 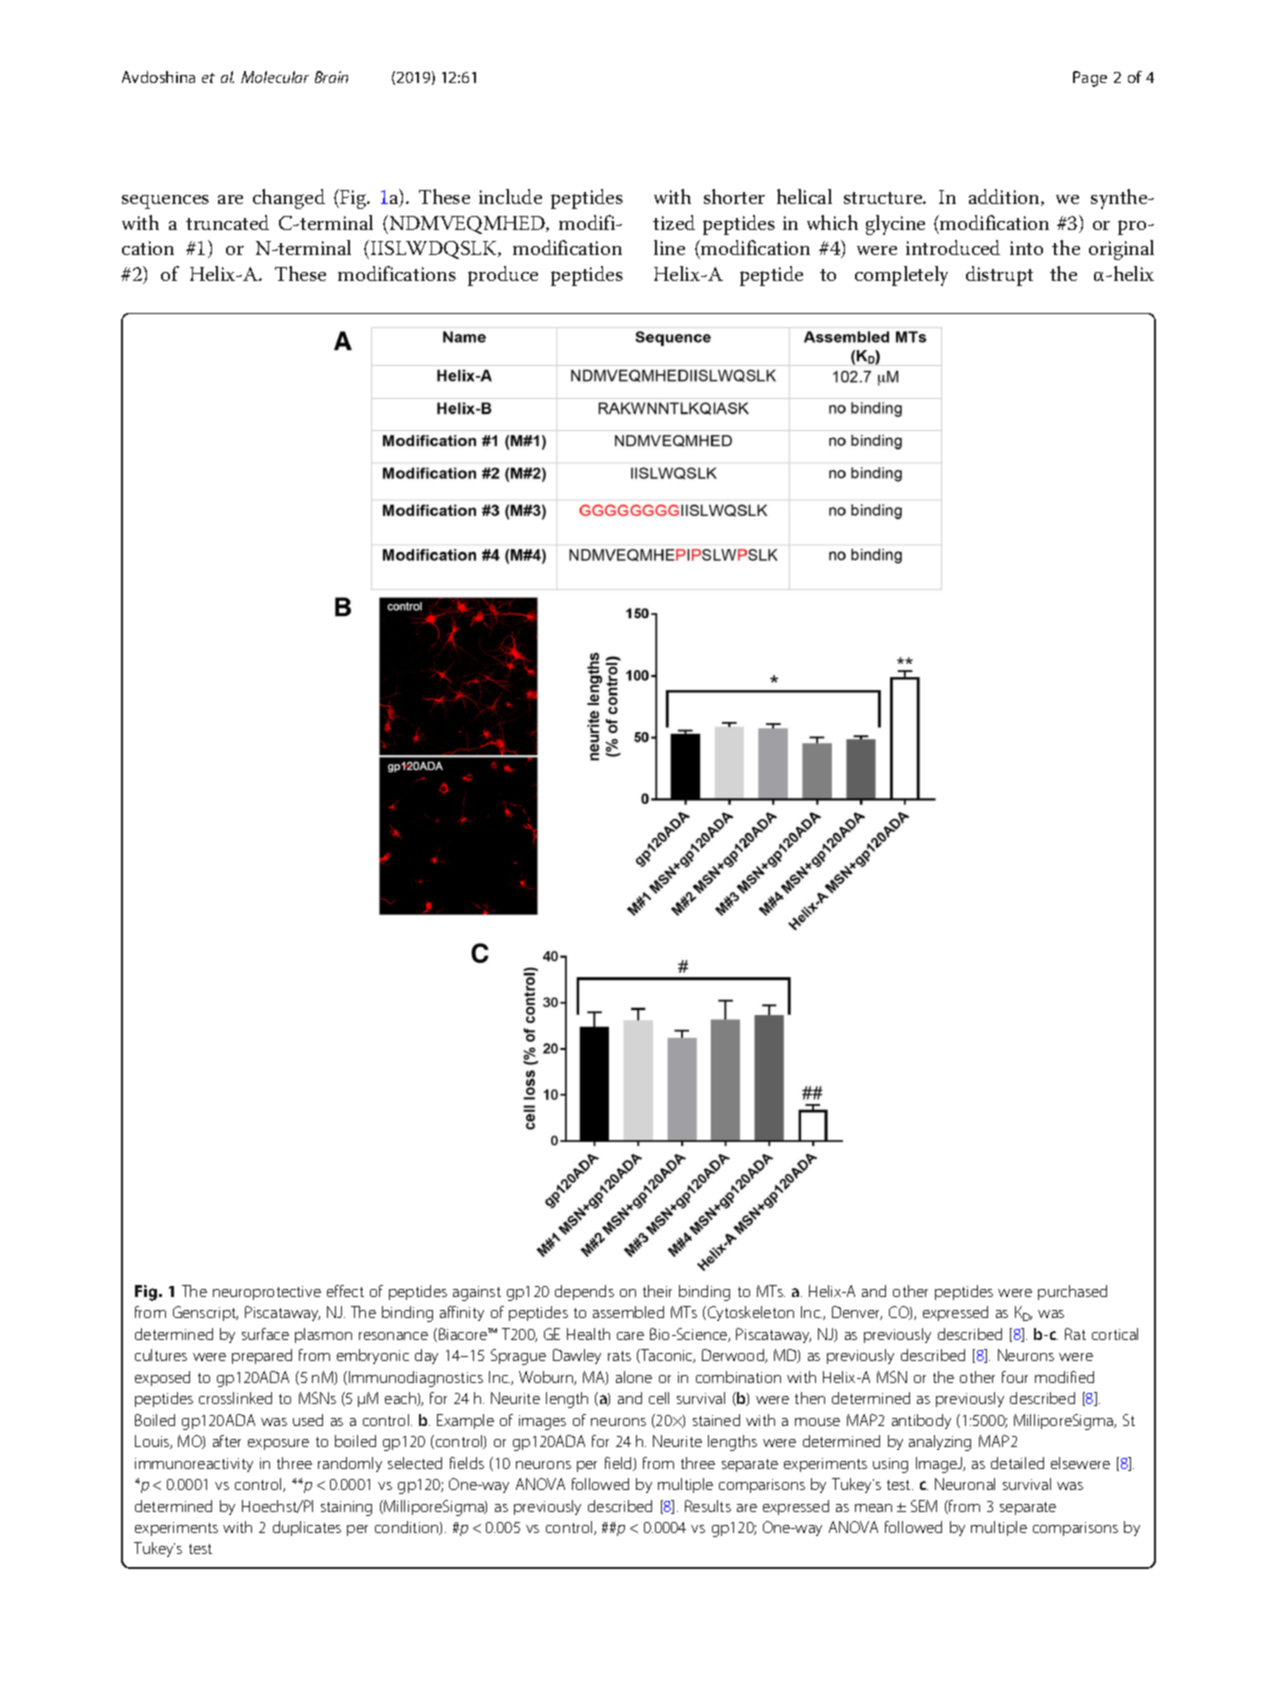 What do you see at coordinates (503, 276) in the document?
I see `produce` at bounding box center [503, 276].
